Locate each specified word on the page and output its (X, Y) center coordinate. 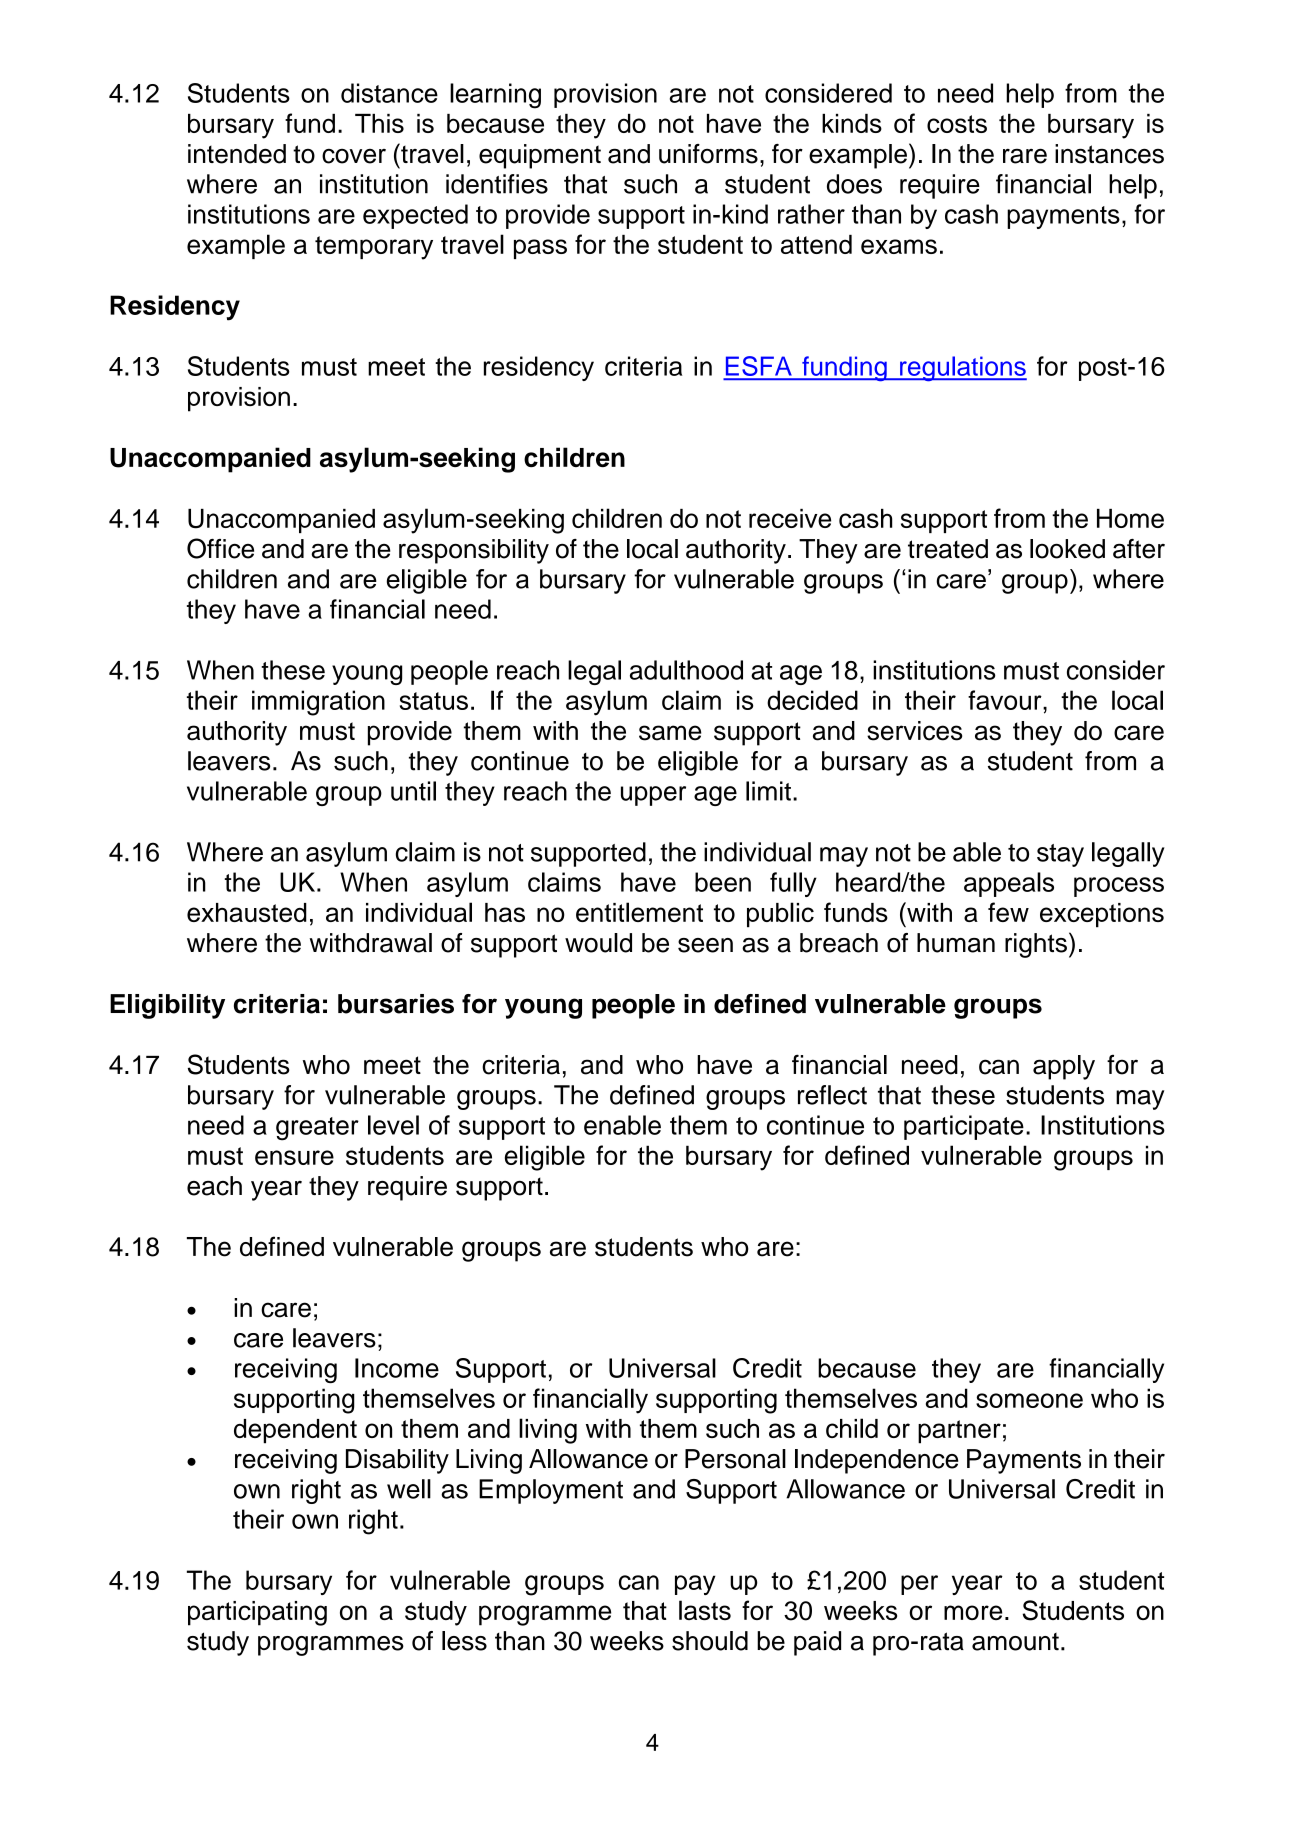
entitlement (639, 912)
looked (1067, 549)
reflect (832, 1095)
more (973, 1612)
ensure (294, 1157)
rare (1025, 156)
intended (237, 154)
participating (257, 1613)
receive (790, 518)
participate (964, 1127)
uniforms (708, 154)
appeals (1009, 884)
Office (220, 548)
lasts (705, 1610)
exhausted (247, 912)
